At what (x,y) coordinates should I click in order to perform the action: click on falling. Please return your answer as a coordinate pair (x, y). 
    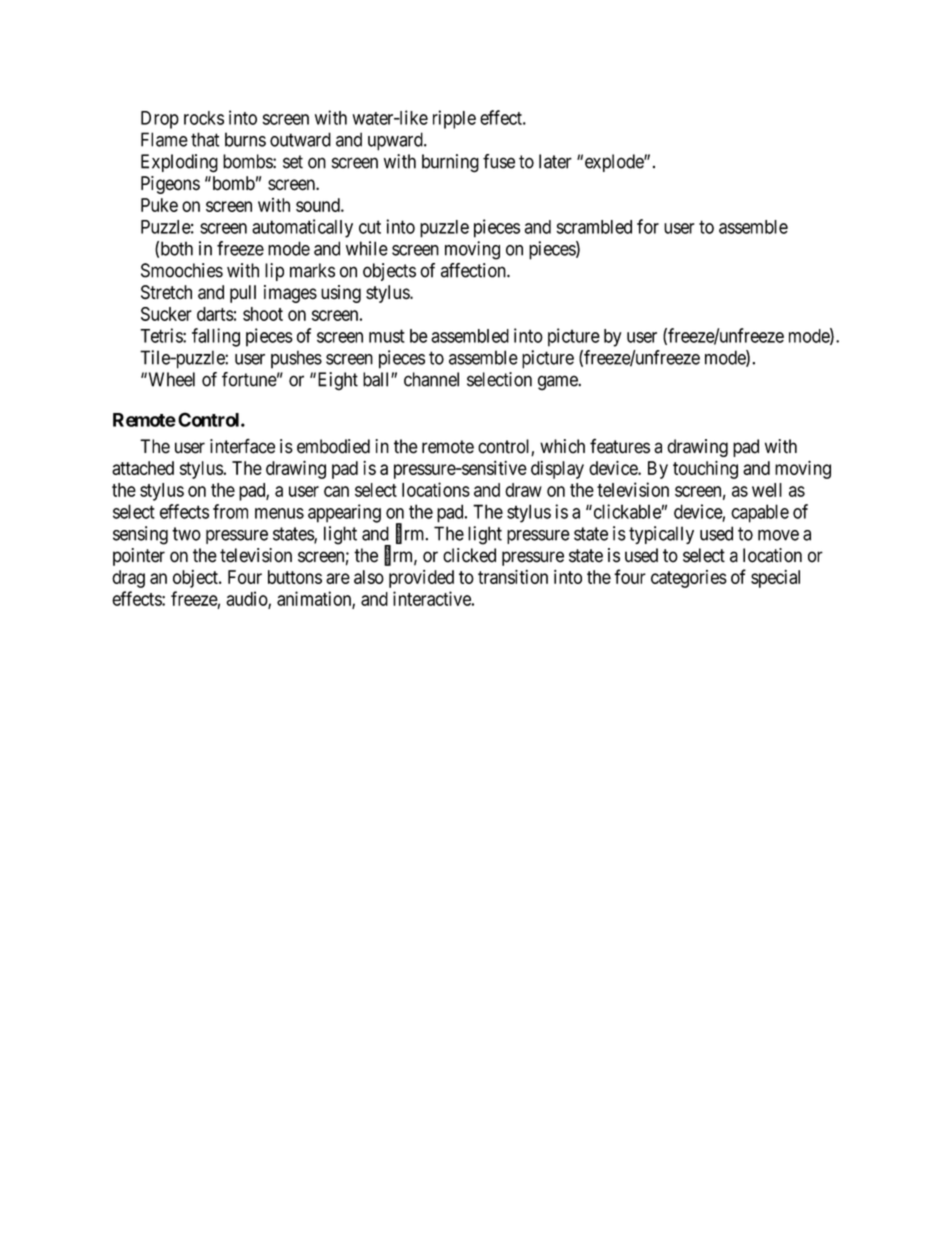
    Looking at the image, I should click on (216, 337).
